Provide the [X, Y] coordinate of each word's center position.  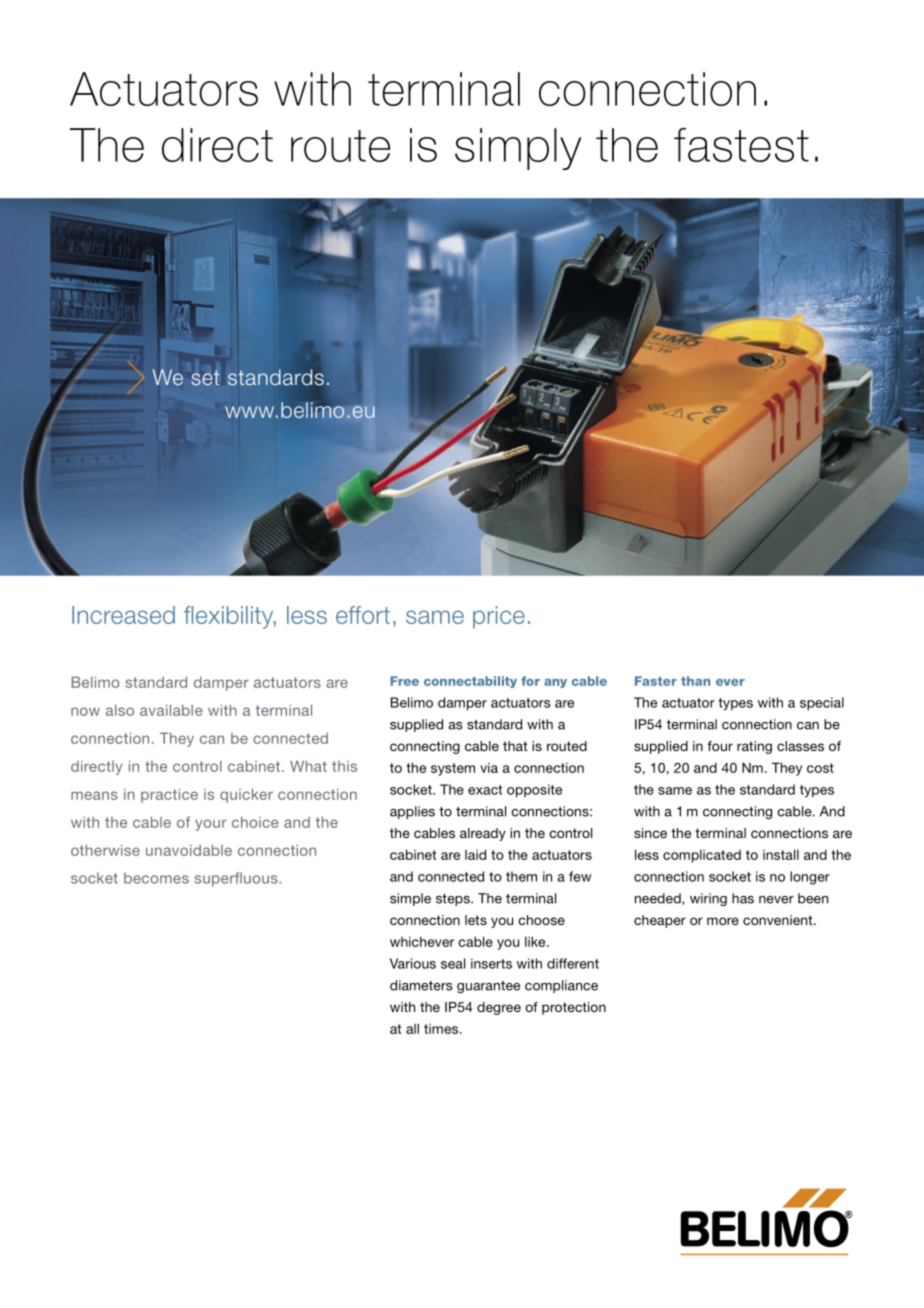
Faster [656, 681]
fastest [741, 145]
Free [404, 681]
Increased [123, 615]
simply [518, 149]
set [205, 377]
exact [485, 790]
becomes [156, 878]
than [695, 681]
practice [169, 795]
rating [754, 747]
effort [363, 615]
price [499, 617]
